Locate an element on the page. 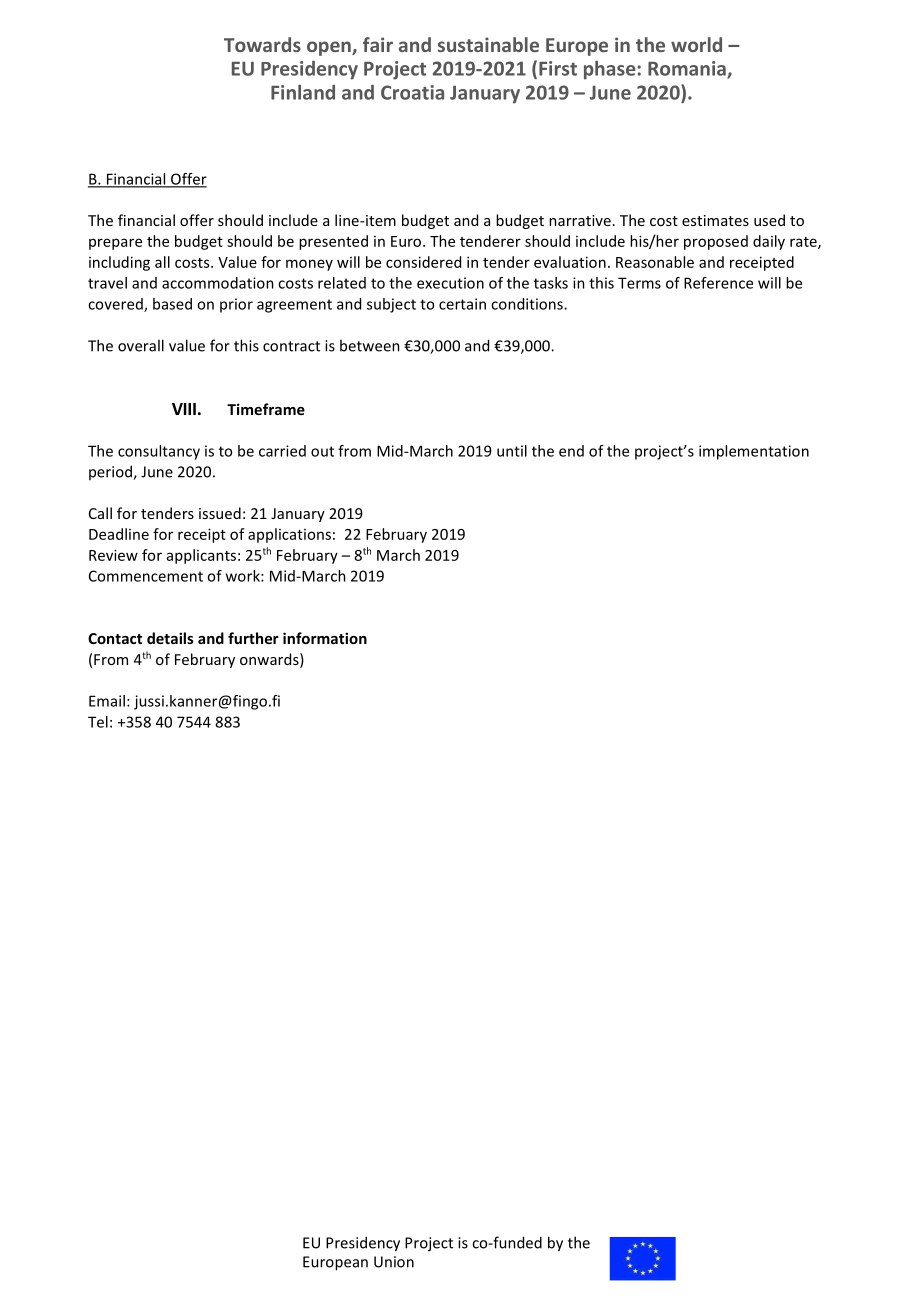 This document has height=1307, width=924. based is located at coordinates (172, 304).
